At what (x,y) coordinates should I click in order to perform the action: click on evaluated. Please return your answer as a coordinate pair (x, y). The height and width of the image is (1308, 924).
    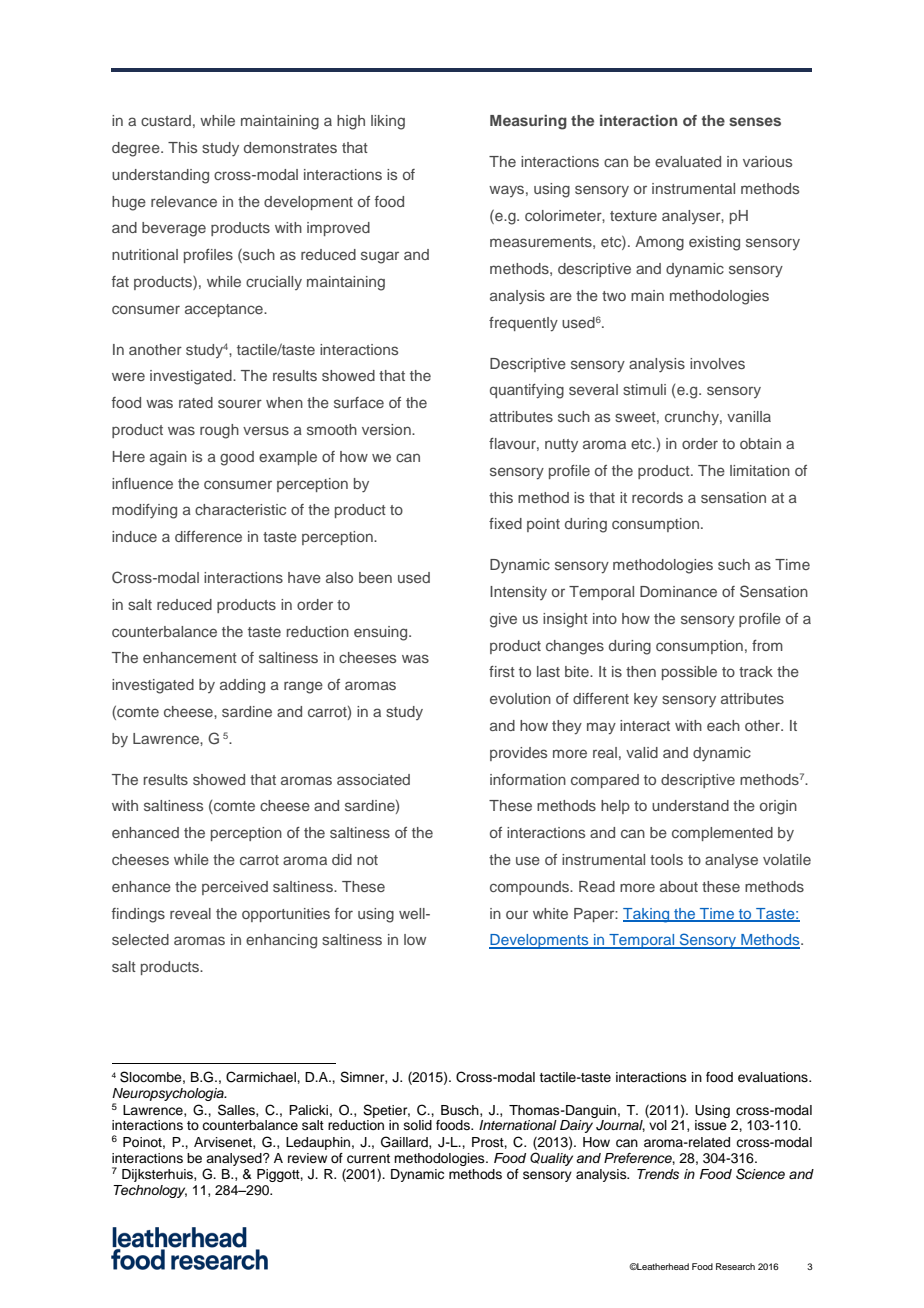
    Looking at the image, I should click on (688, 161).
